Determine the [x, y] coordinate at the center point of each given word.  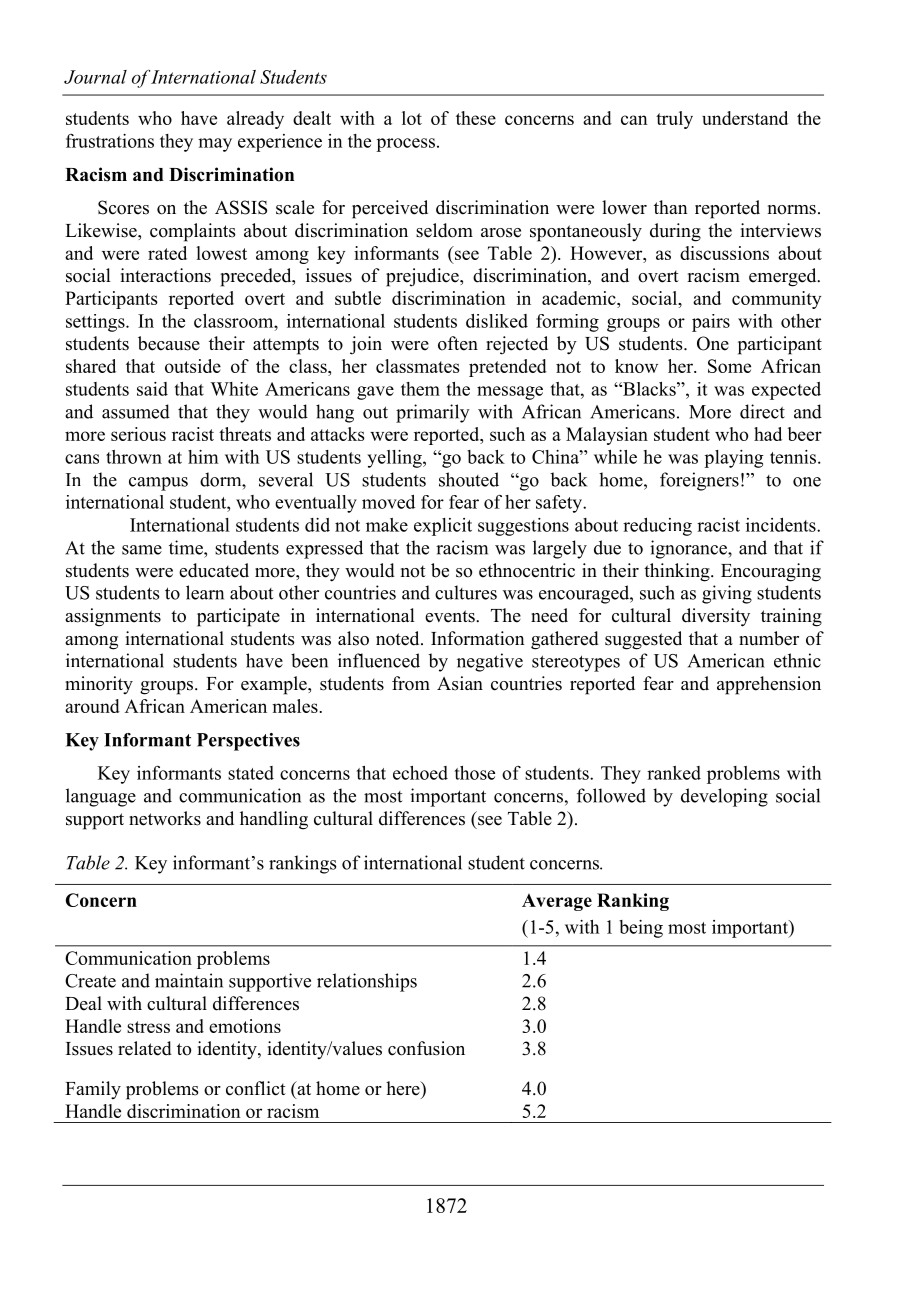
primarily [433, 413]
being [641, 929]
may [215, 145]
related [145, 1048]
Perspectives [248, 742]
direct [762, 411]
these [476, 118]
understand [745, 118]
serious [138, 434]
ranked [674, 773]
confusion [426, 1048]
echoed [420, 773]
